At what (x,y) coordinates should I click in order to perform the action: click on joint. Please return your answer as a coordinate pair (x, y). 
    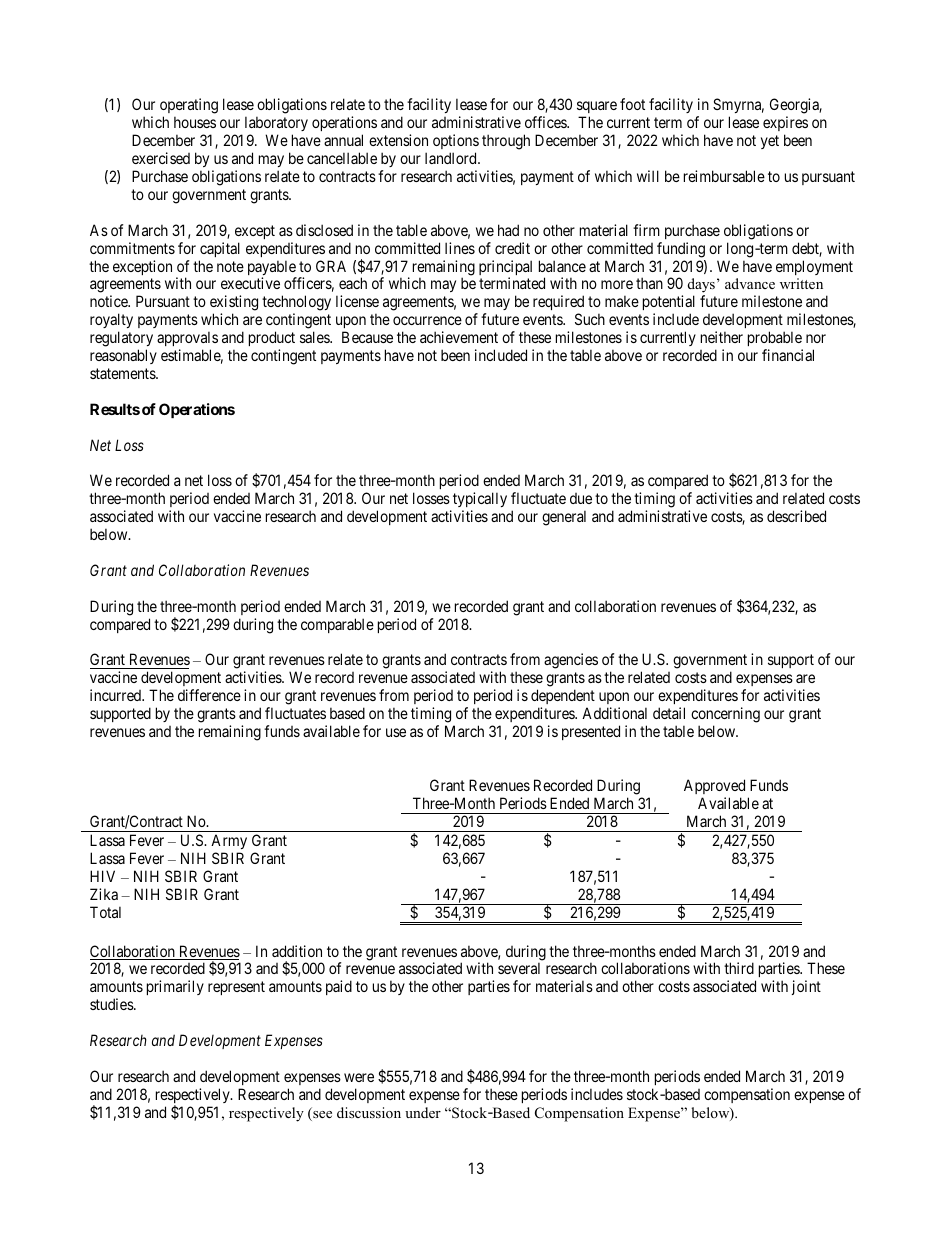
    Looking at the image, I should click on (806, 987).
